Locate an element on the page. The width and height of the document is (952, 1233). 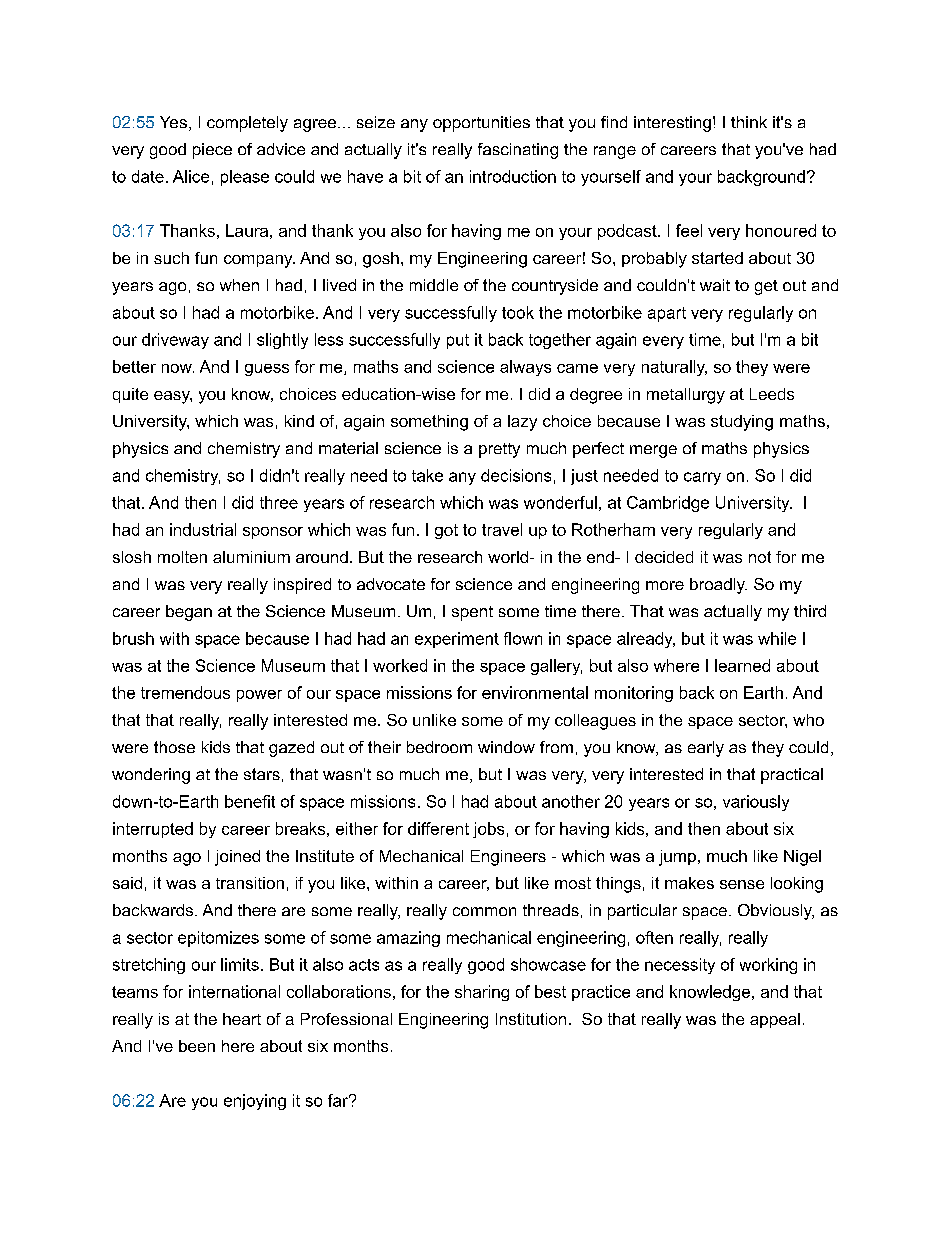
think is located at coordinates (749, 122).
